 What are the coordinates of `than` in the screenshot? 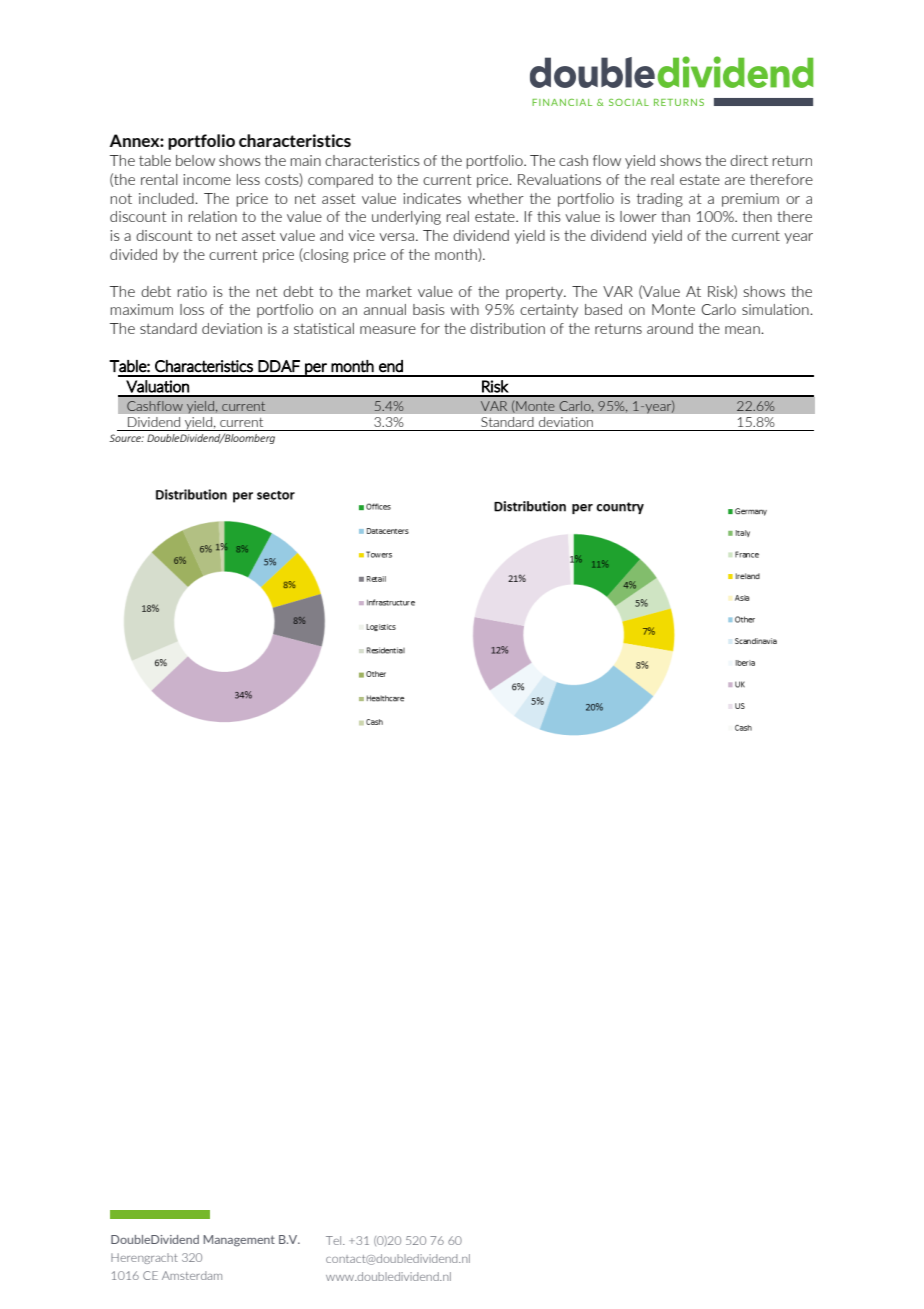 It's located at (675, 216).
